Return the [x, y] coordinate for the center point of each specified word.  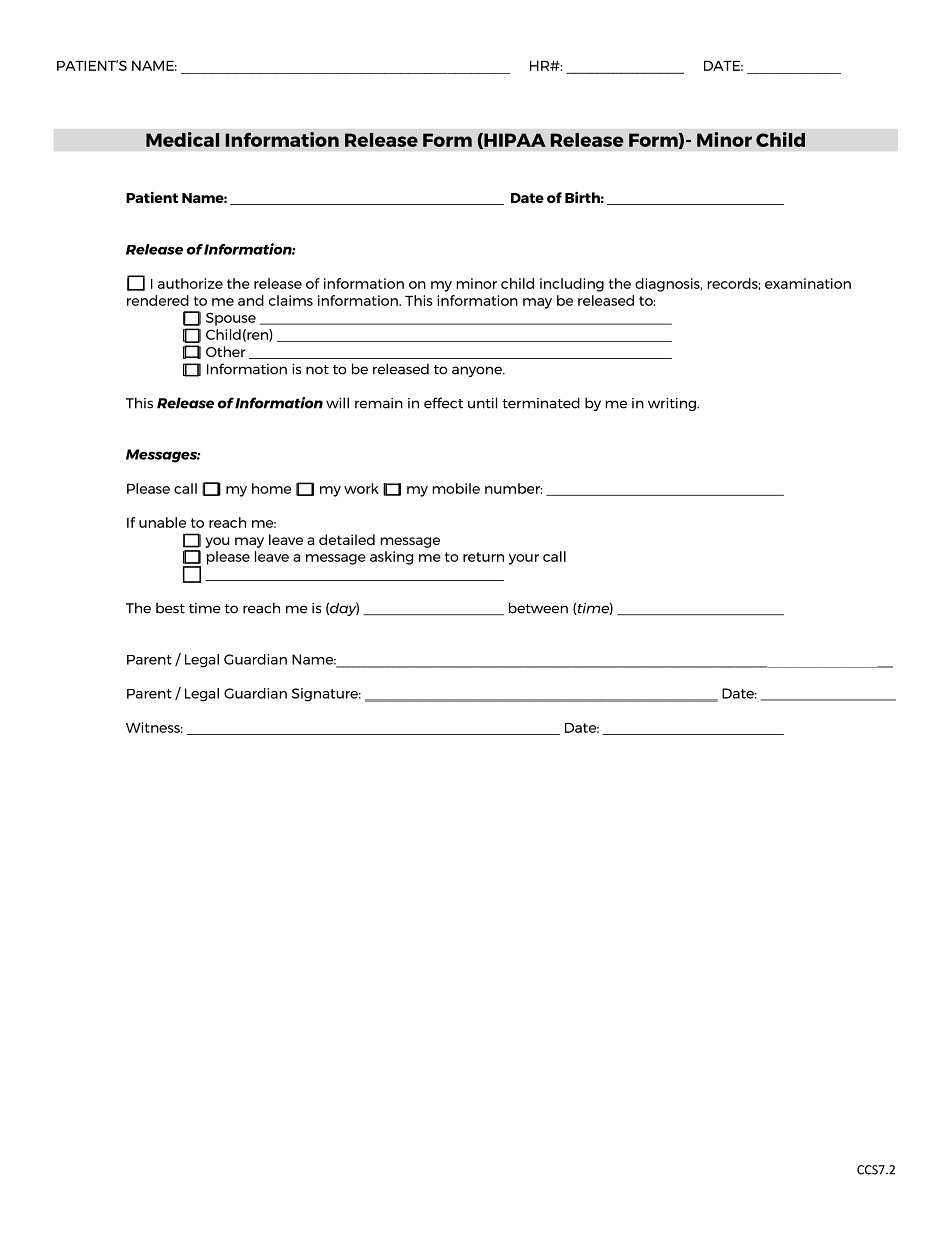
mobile [456, 488]
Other [226, 351]
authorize [190, 283]
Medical [183, 139]
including [572, 285]
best [170, 608]
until [482, 403]
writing [673, 404]
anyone [478, 371]
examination [808, 283]
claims [291, 300]
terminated [541, 403]
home [271, 488]
